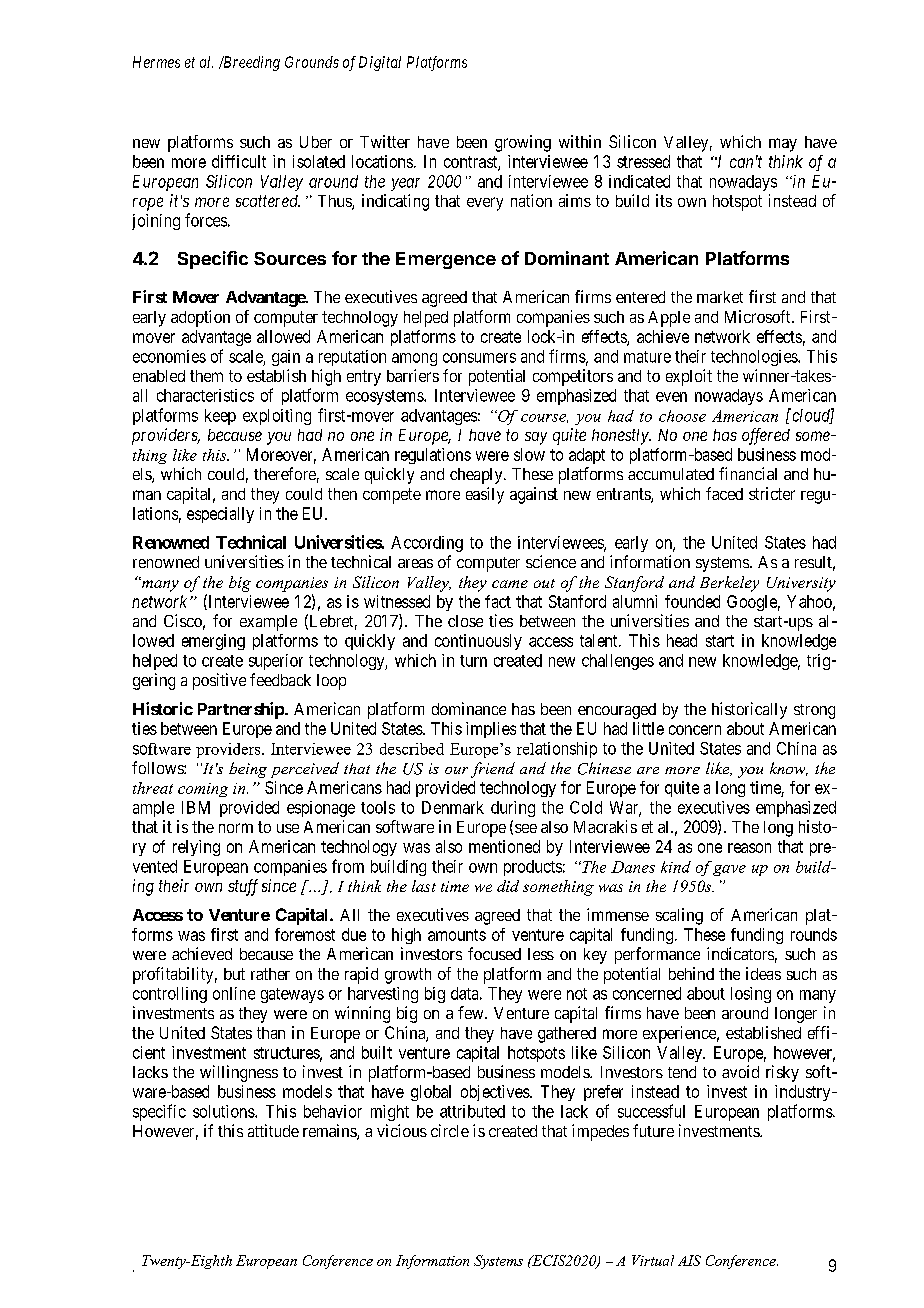  I want to click on circle, so click(450, 1130).
